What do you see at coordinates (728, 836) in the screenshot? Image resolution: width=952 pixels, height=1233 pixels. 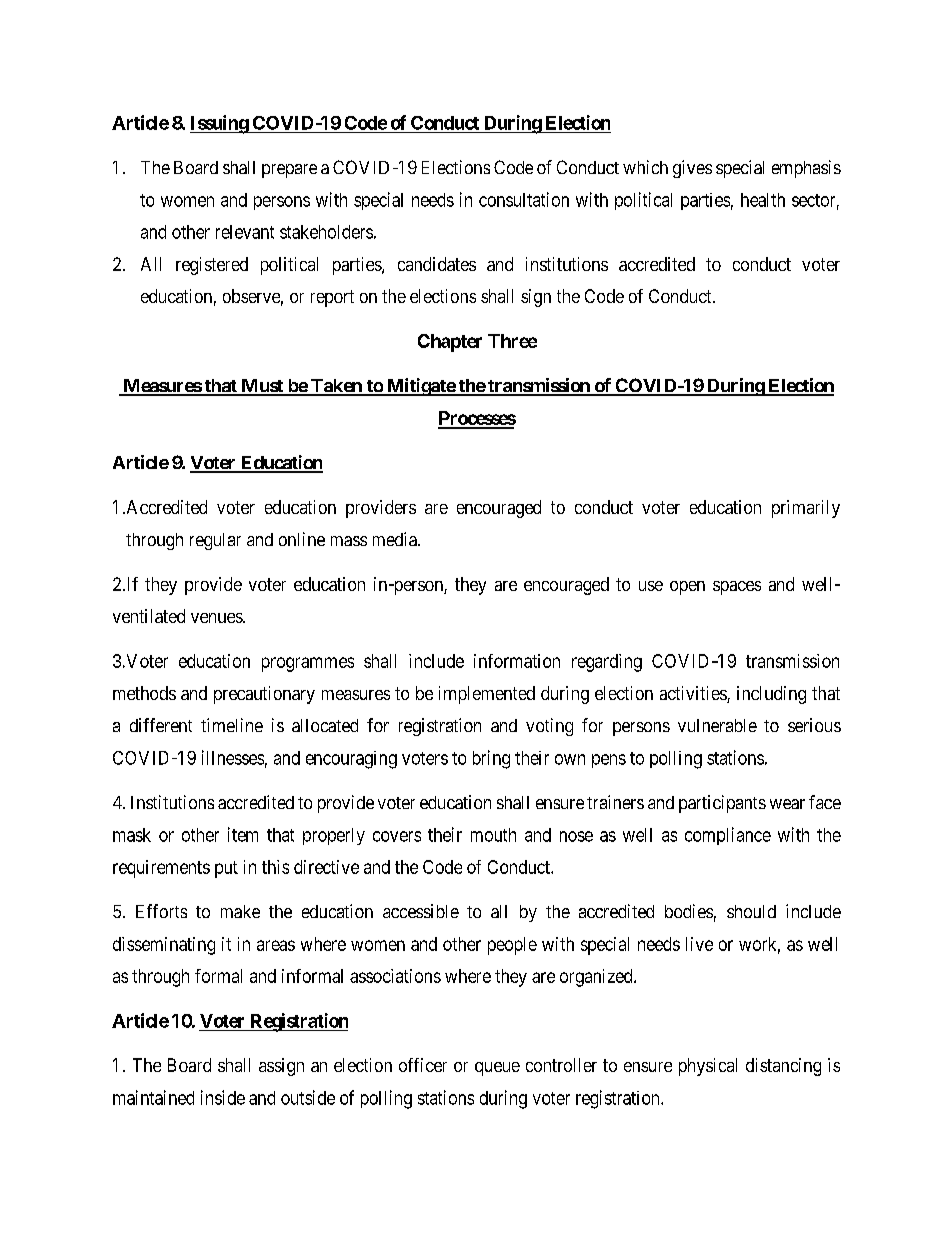 I see `compliance` at bounding box center [728, 836].
